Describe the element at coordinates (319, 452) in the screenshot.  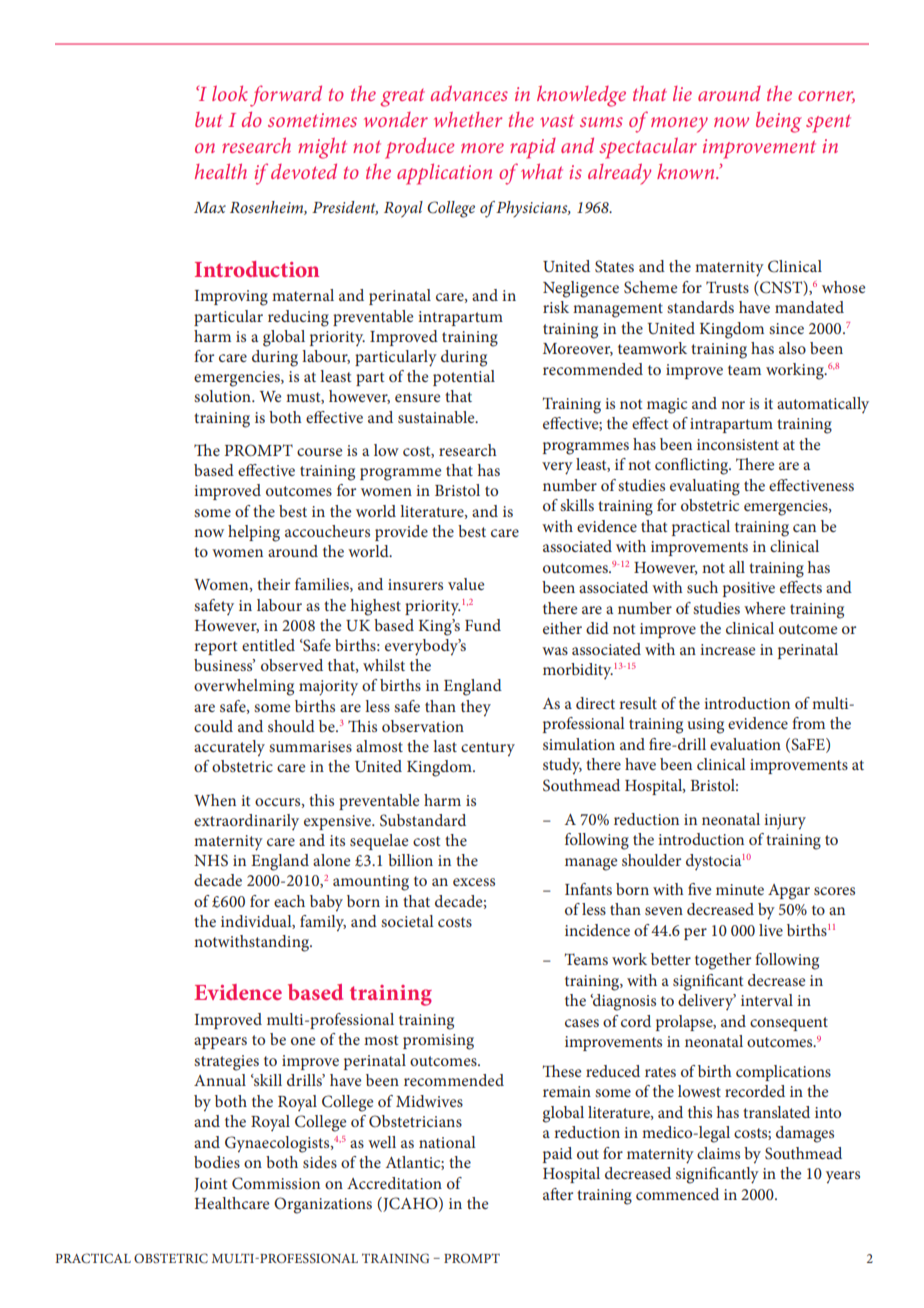
I see `course` at that location.
